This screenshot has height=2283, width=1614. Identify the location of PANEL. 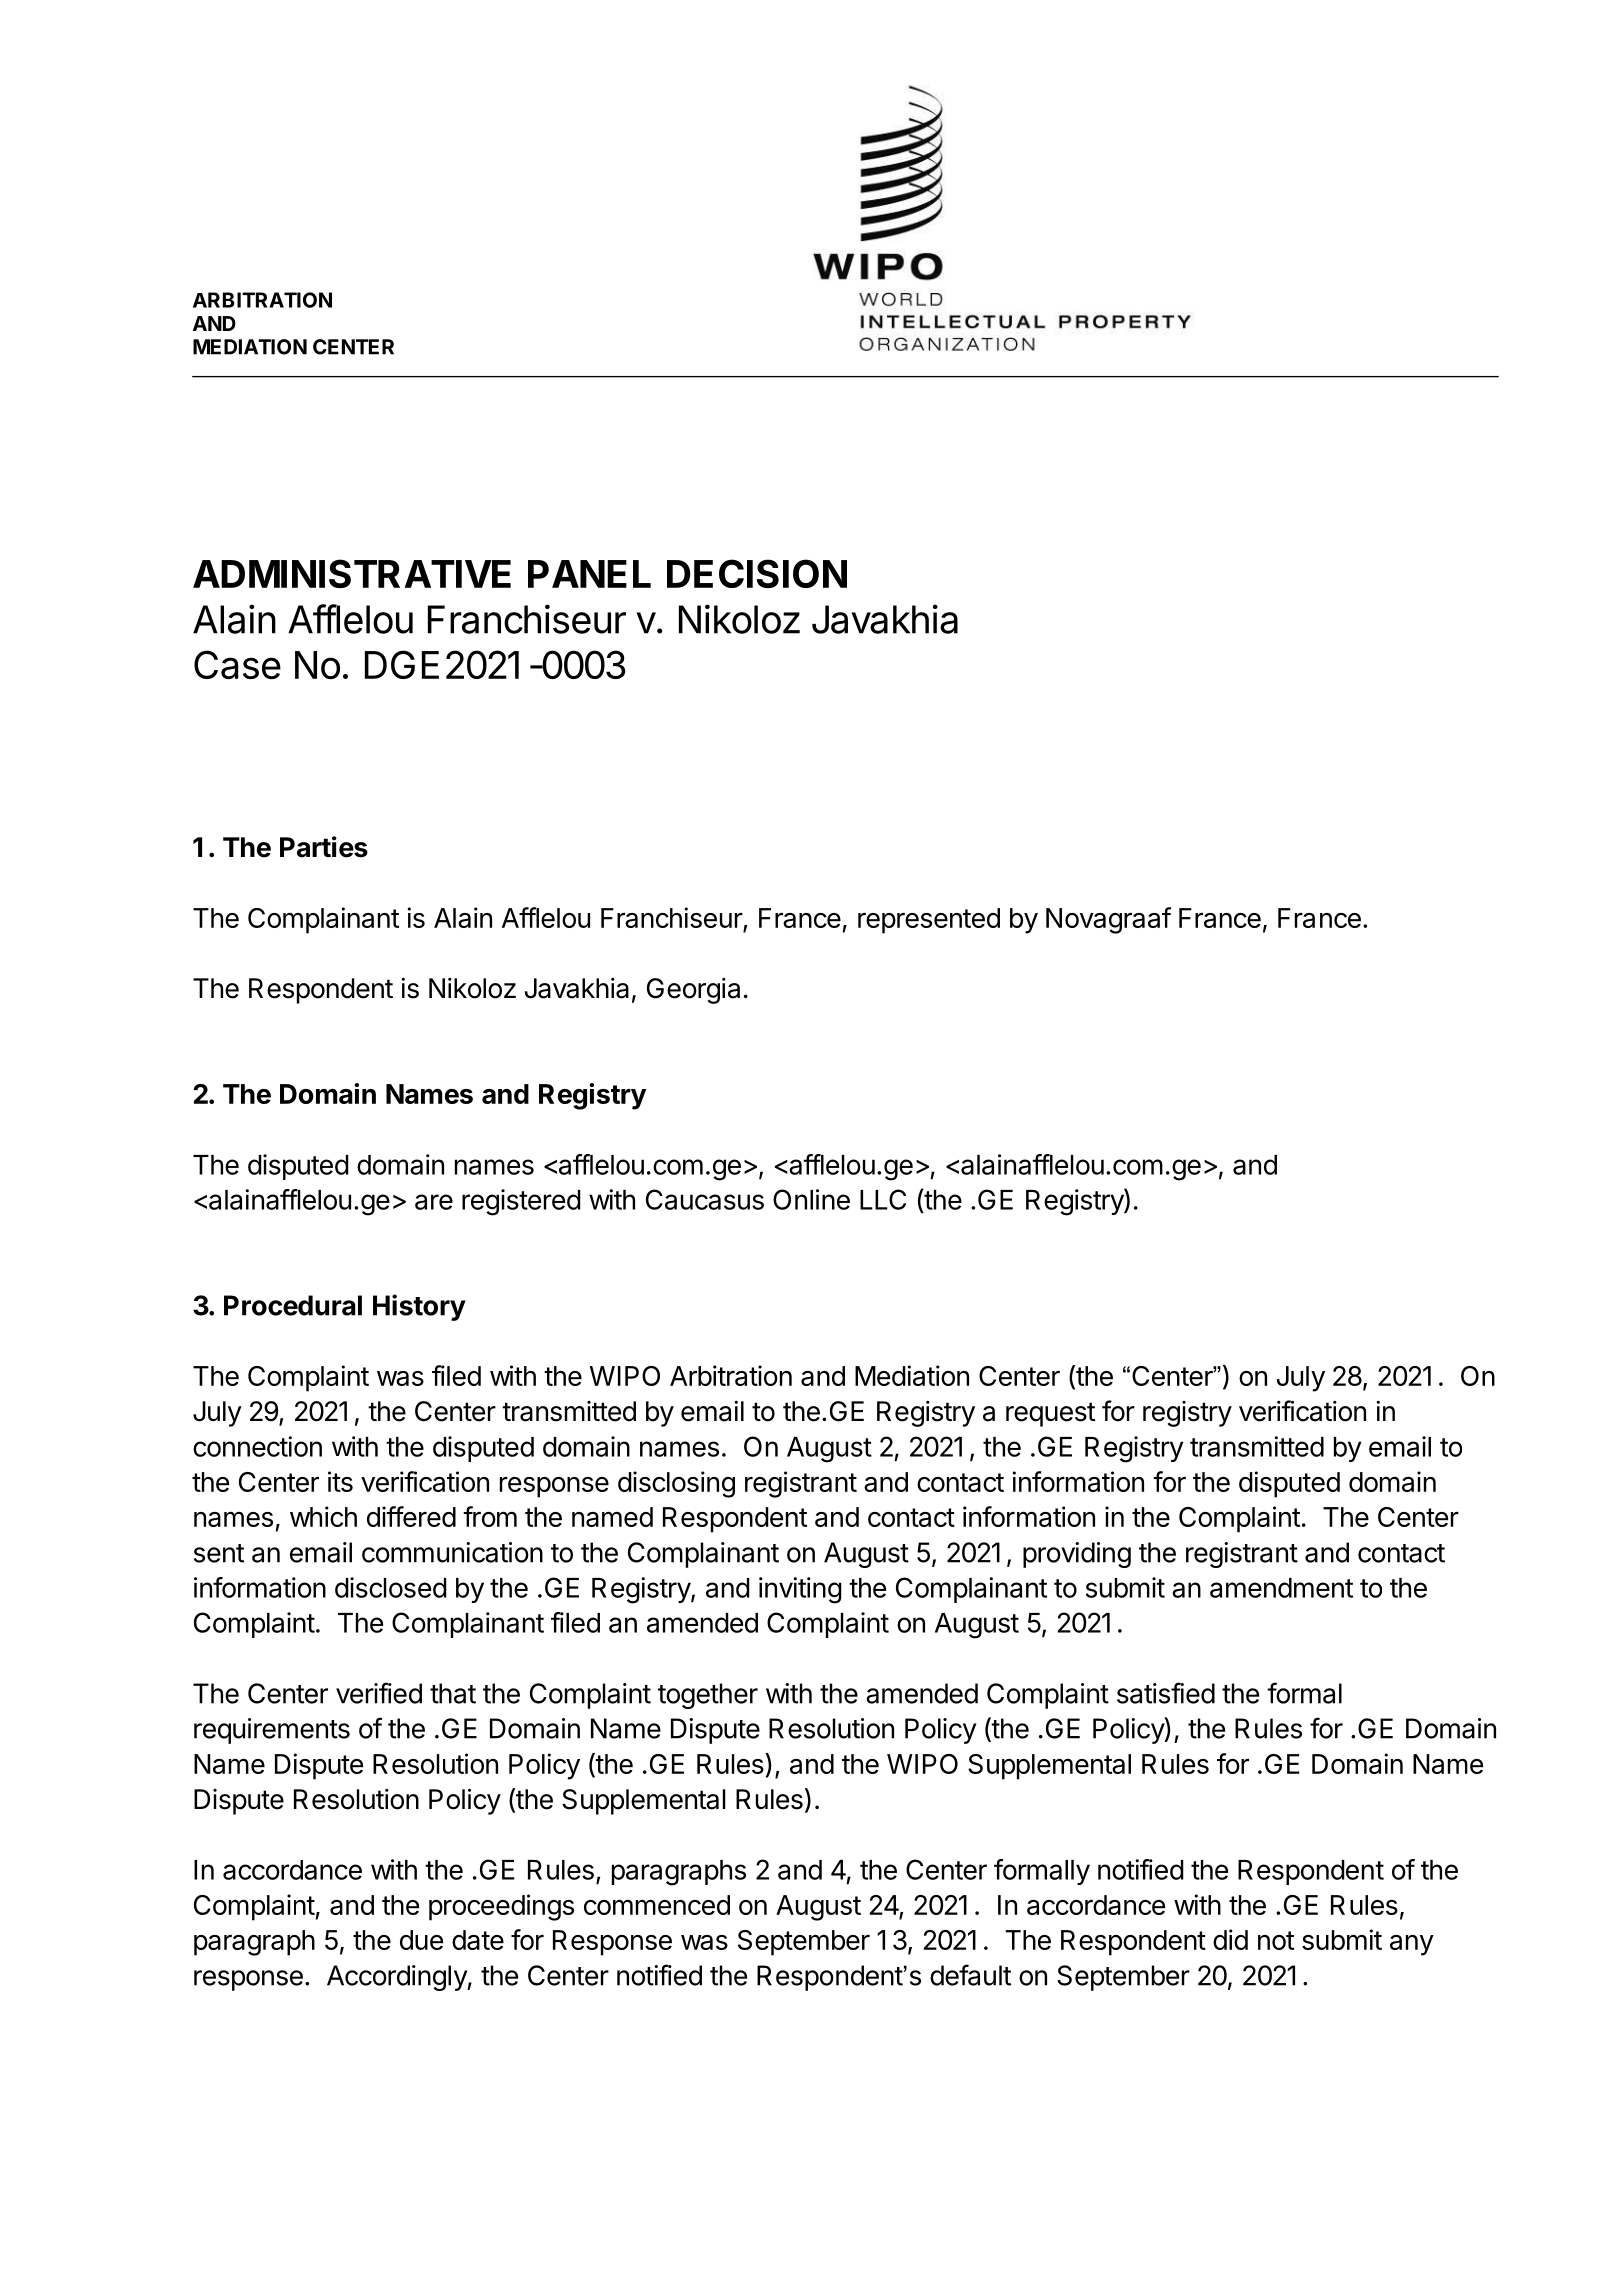
(589, 574).
